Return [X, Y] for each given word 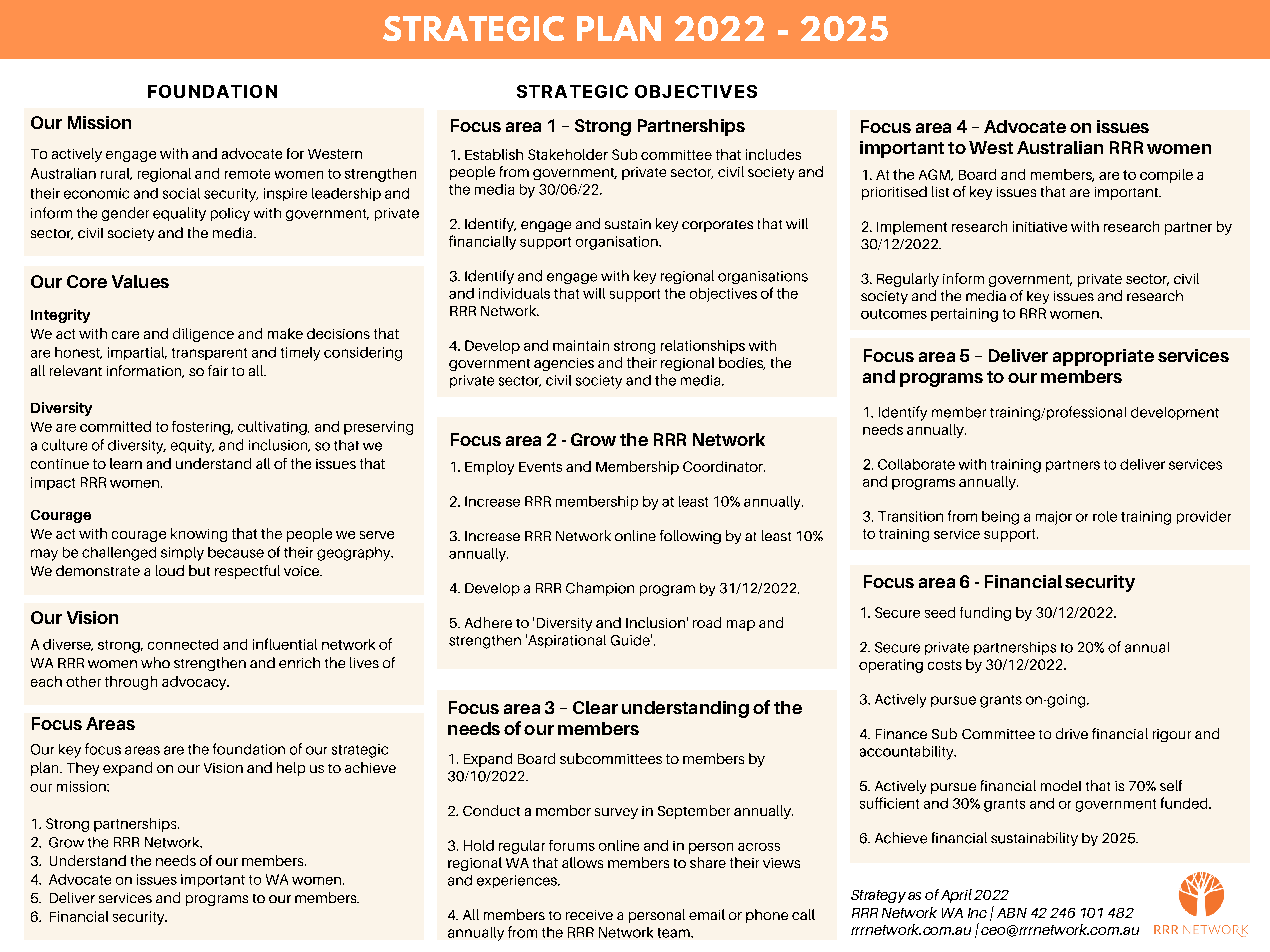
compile [1166, 176]
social [181, 193]
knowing [199, 535]
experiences [518, 881]
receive [589, 915]
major [1054, 518]
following [690, 537]
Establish [494, 154]
